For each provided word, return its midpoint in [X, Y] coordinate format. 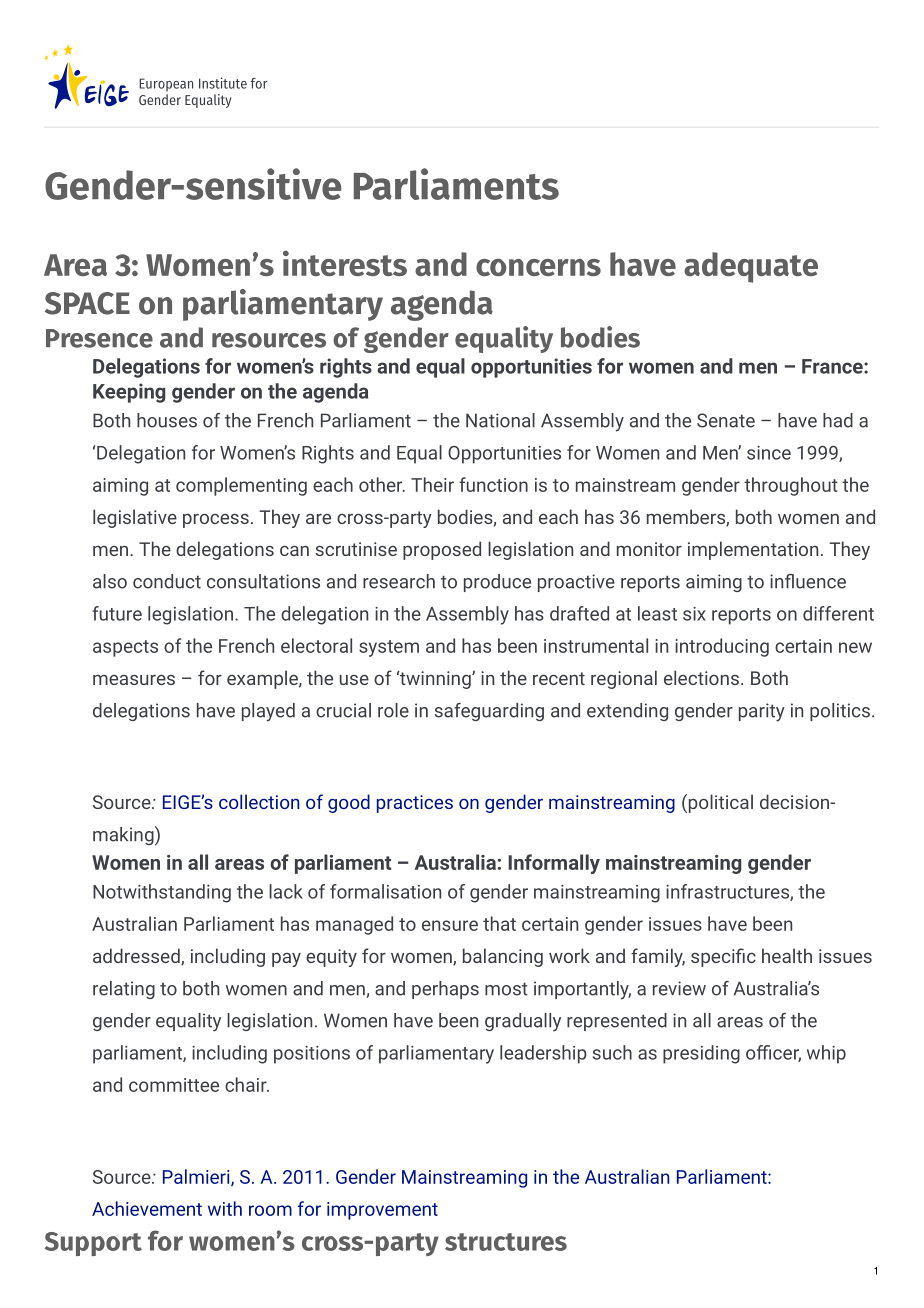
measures [134, 680]
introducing [722, 647]
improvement [382, 1211]
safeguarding [489, 712]
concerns [538, 267]
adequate [751, 267]
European [166, 85]
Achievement [147, 1208]
